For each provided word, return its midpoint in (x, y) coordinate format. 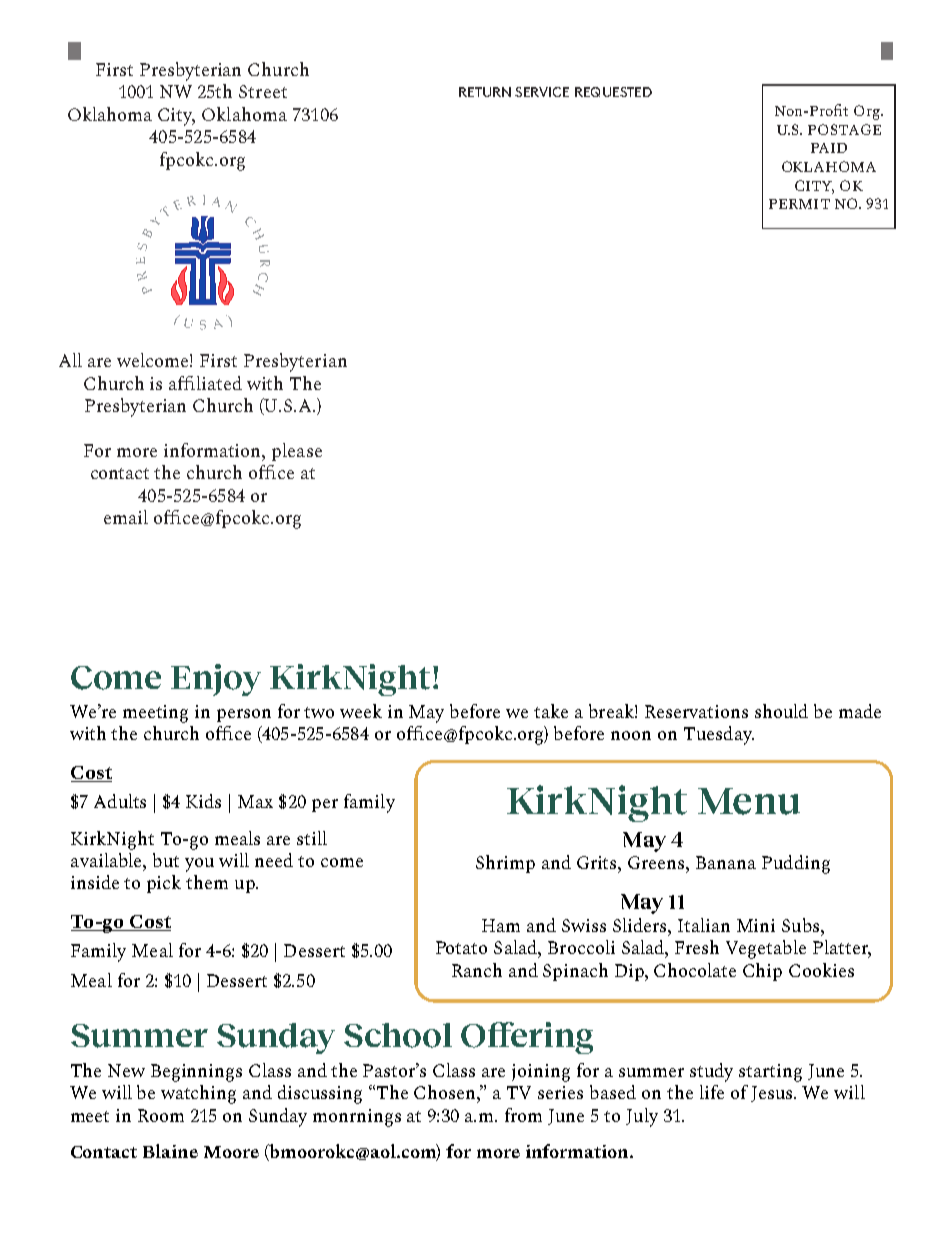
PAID (829, 148)
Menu (749, 801)
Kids (203, 801)
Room (161, 1115)
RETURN (485, 92)
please (297, 452)
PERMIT (799, 204)
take (551, 711)
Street (263, 91)
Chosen (446, 1092)
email (126, 517)
